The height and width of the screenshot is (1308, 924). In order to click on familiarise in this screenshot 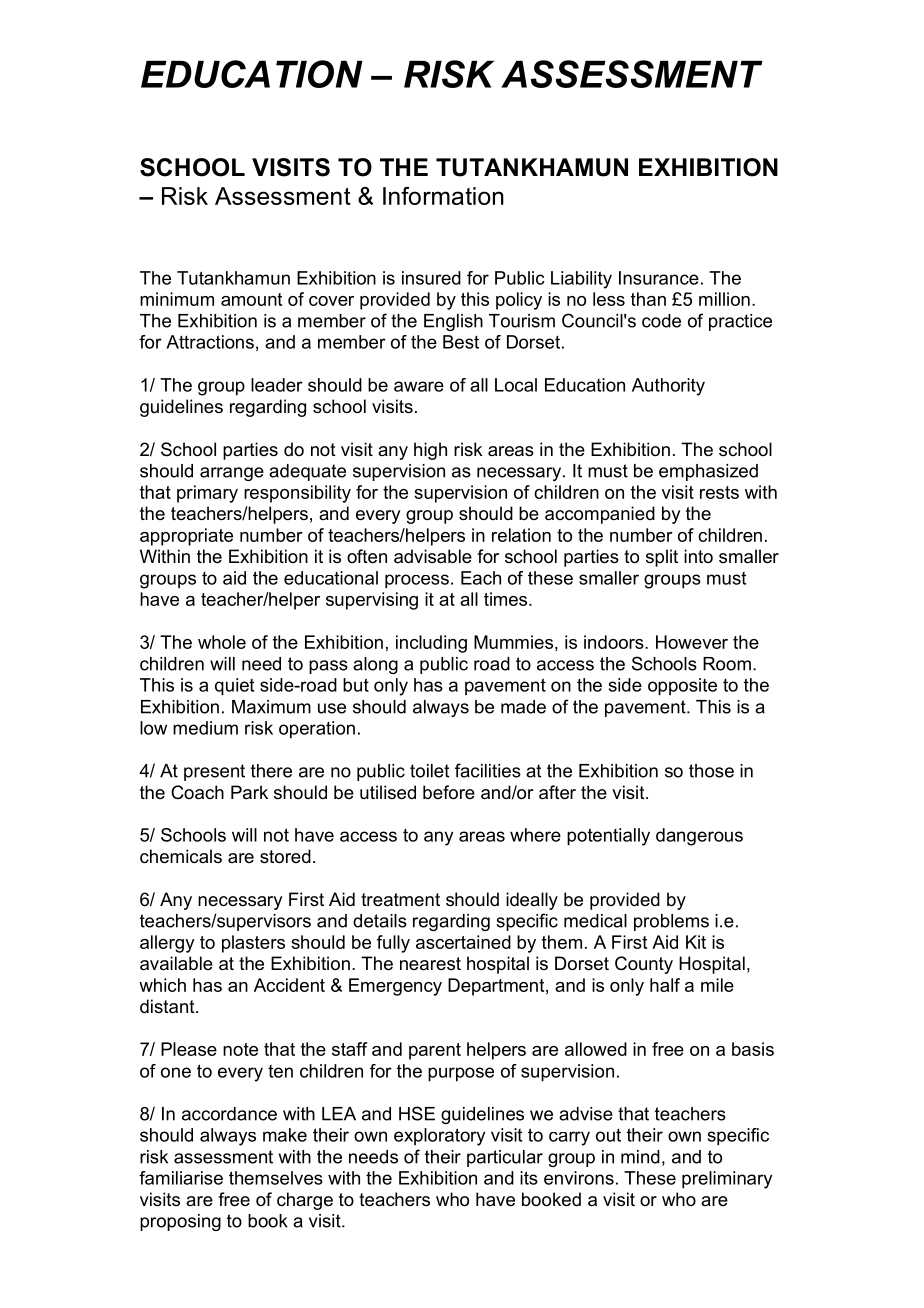, I will do `click(181, 1178)`.
